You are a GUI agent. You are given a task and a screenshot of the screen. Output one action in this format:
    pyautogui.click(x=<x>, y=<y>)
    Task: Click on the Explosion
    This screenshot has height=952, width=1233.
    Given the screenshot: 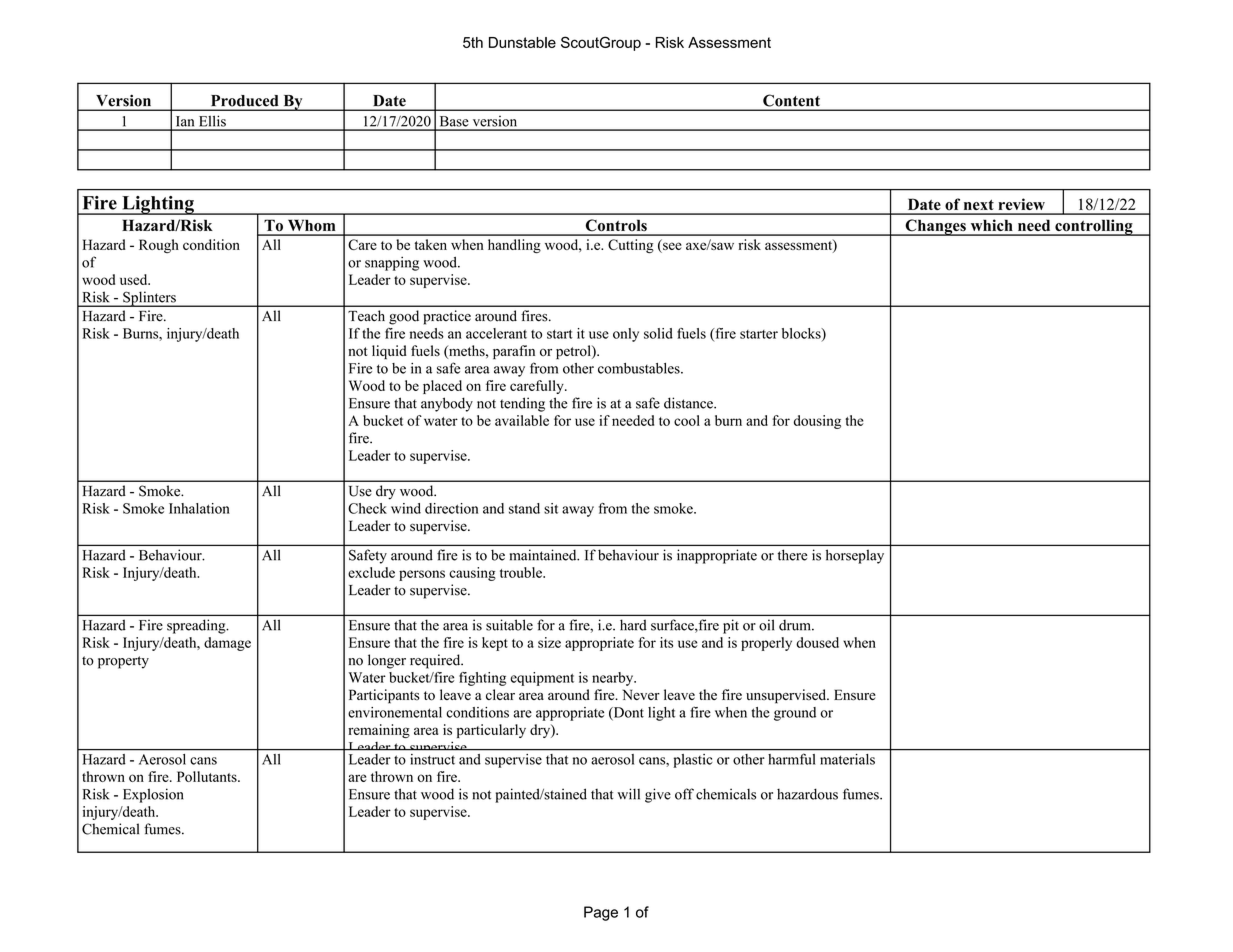 What is the action you would take?
    pyautogui.click(x=153, y=795)
